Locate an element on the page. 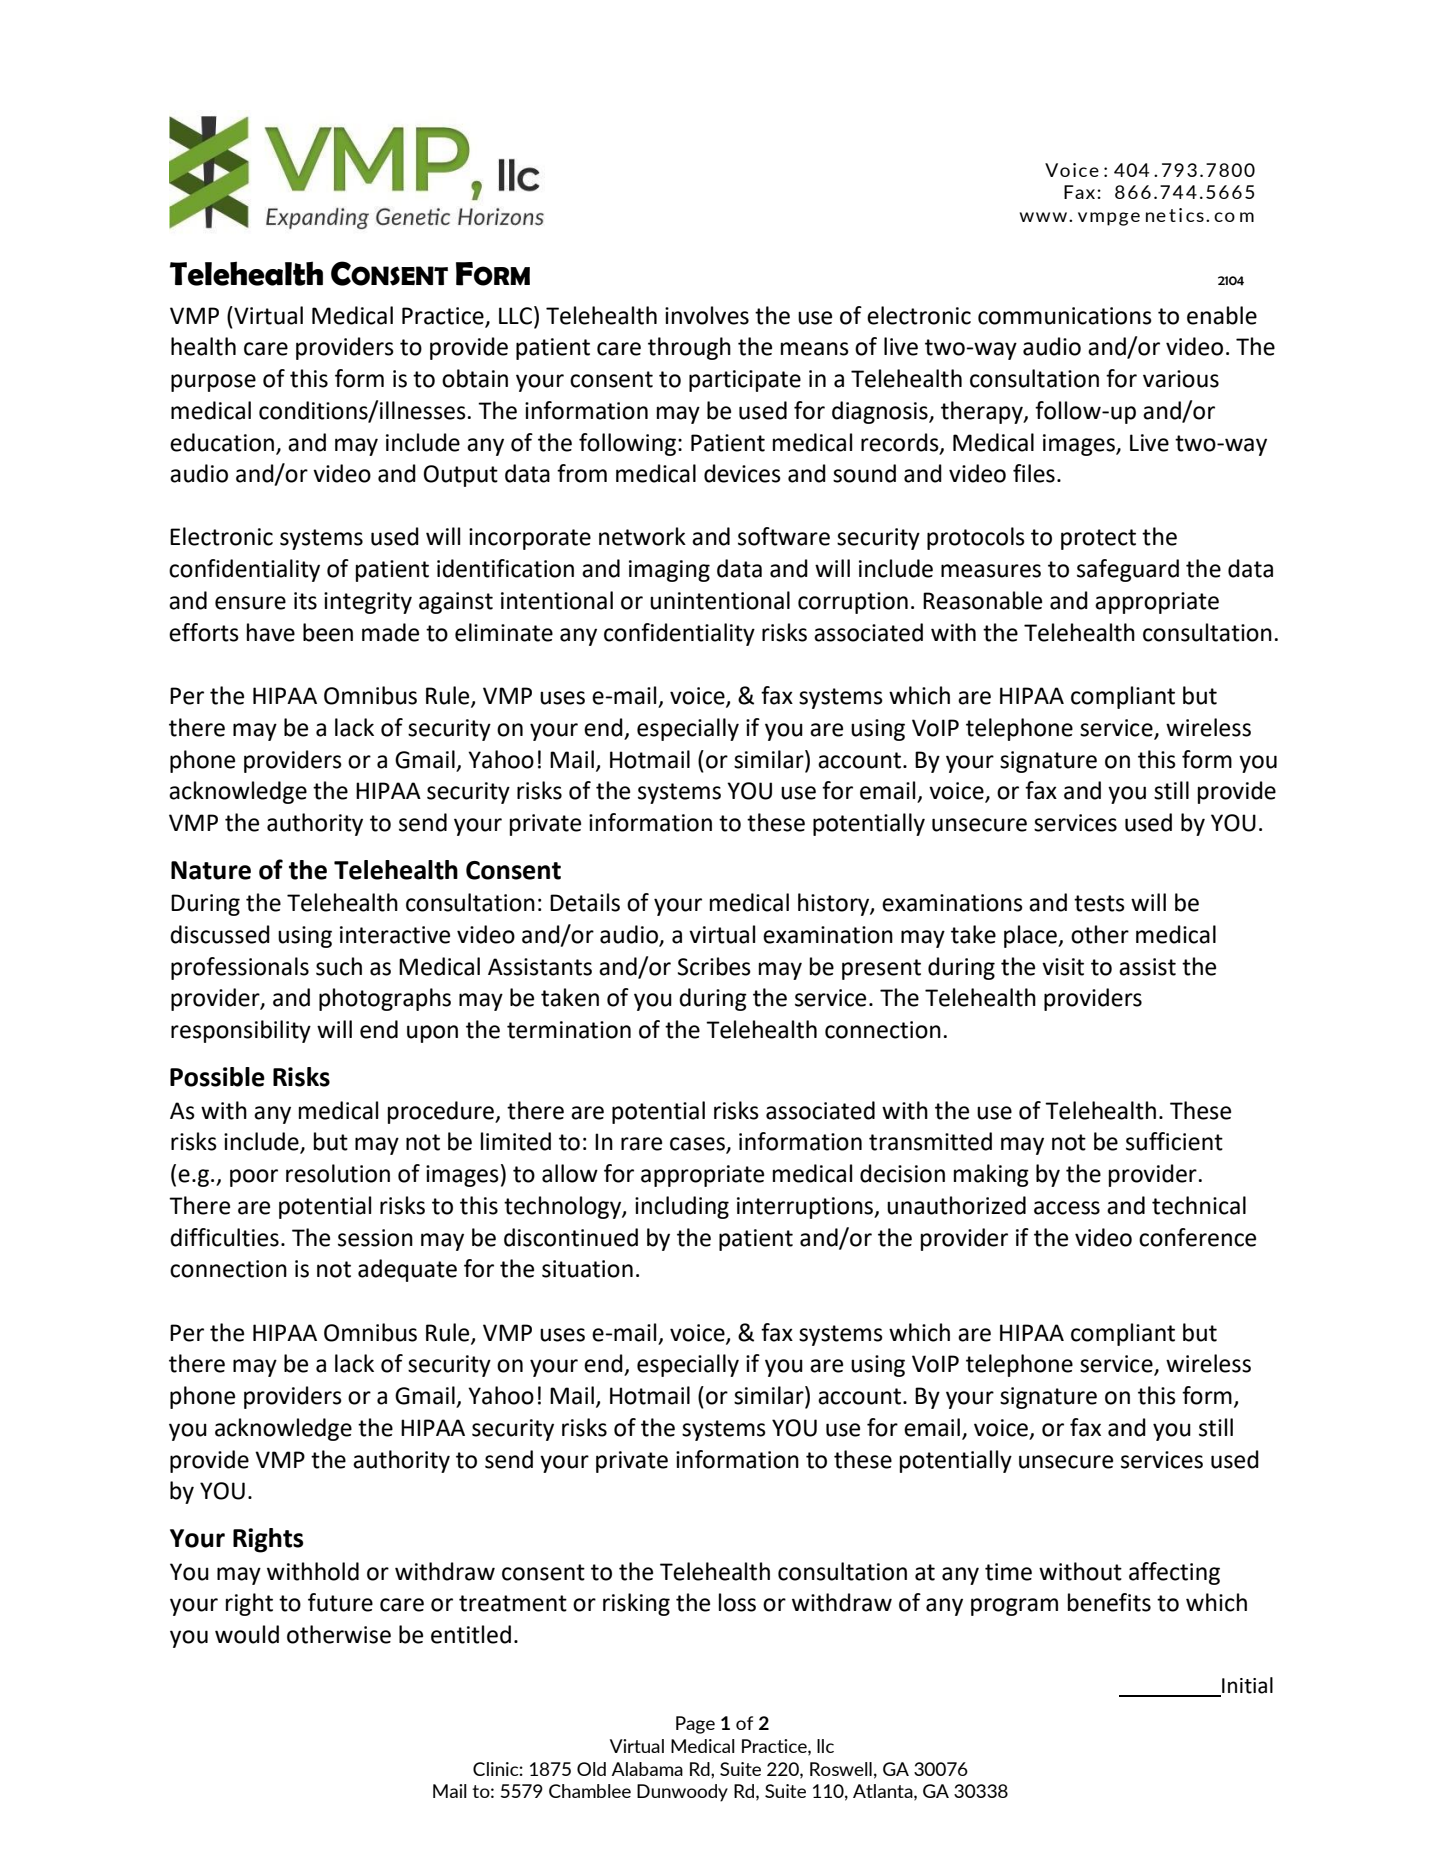 The image size is (1444, 1869). Scribes is located at coordinates (714, 966).
